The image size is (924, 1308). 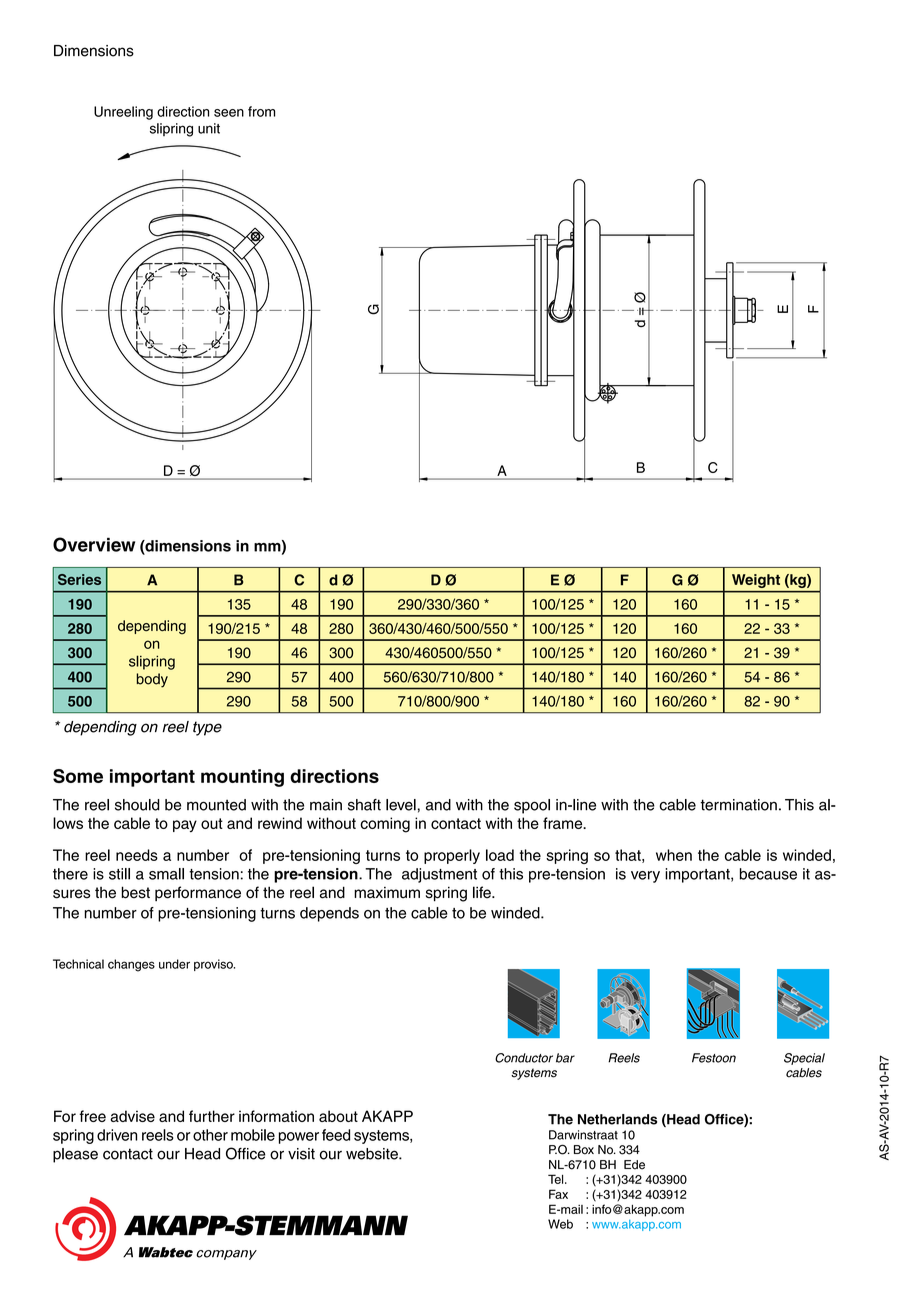 What do you see at coordinates (135, 892) in the screenshot?
I see `best` at bounding box center [135, 892].
